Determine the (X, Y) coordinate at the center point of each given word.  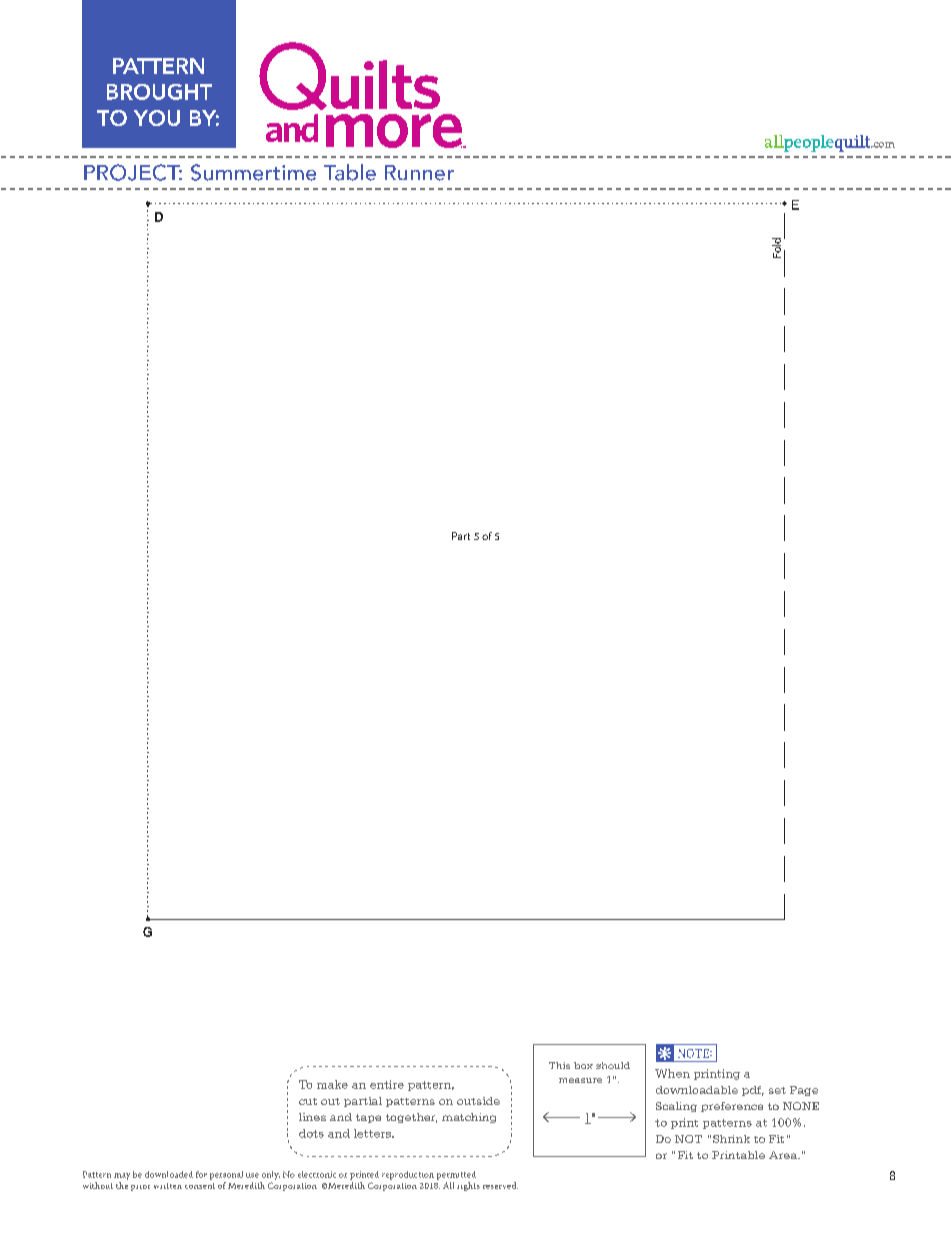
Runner (419, 173)
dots (311, 1133)
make (332, 1084)
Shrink (731, 1139)
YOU (157, 118)
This (559, 1065)
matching (469, 1118)
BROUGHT (159, 92)
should (613, 1065)
